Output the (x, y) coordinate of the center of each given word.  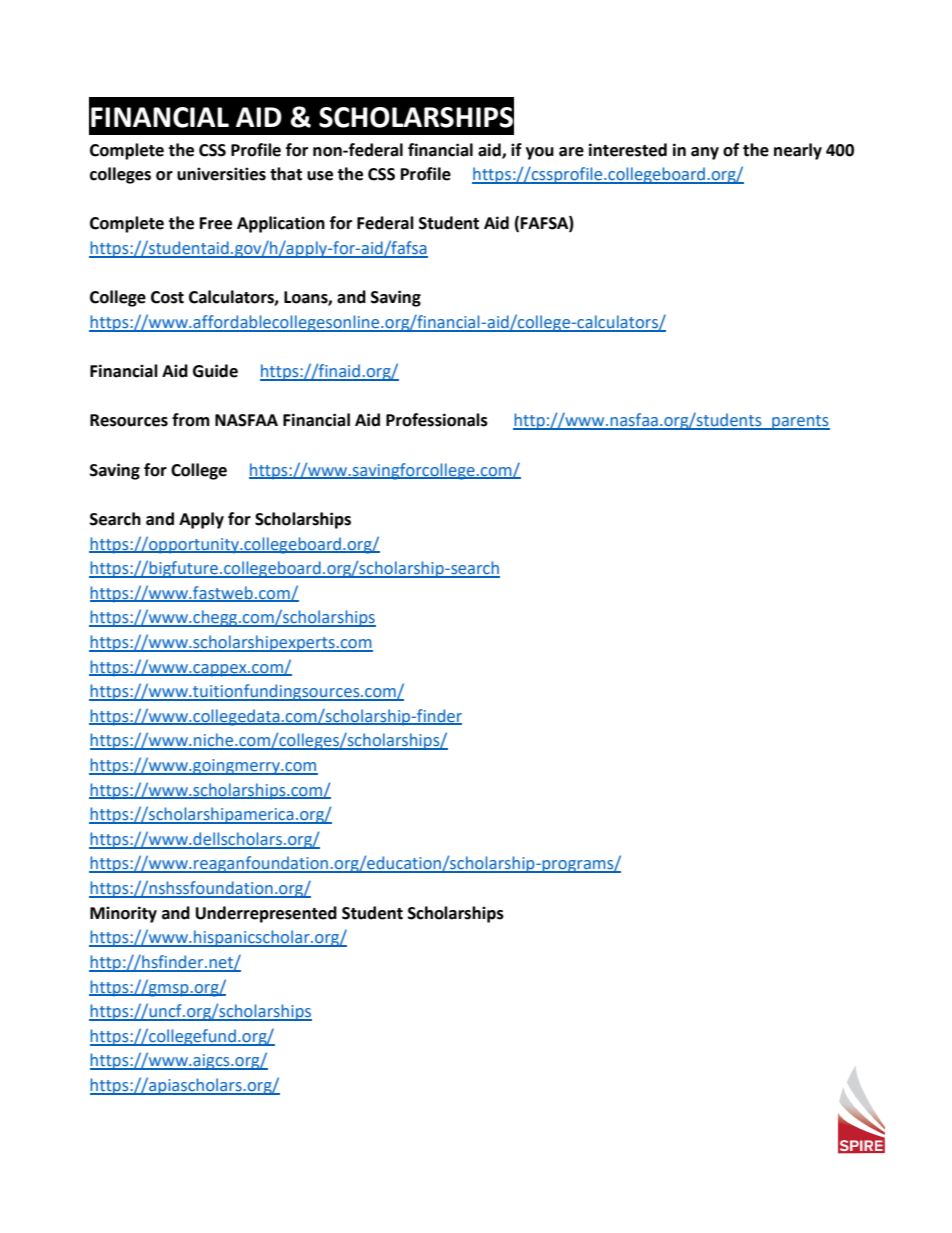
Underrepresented (266, 914)
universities (221, 174)
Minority (123, 914)
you (540, 153)
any (705, 153)
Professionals (437, 420)
